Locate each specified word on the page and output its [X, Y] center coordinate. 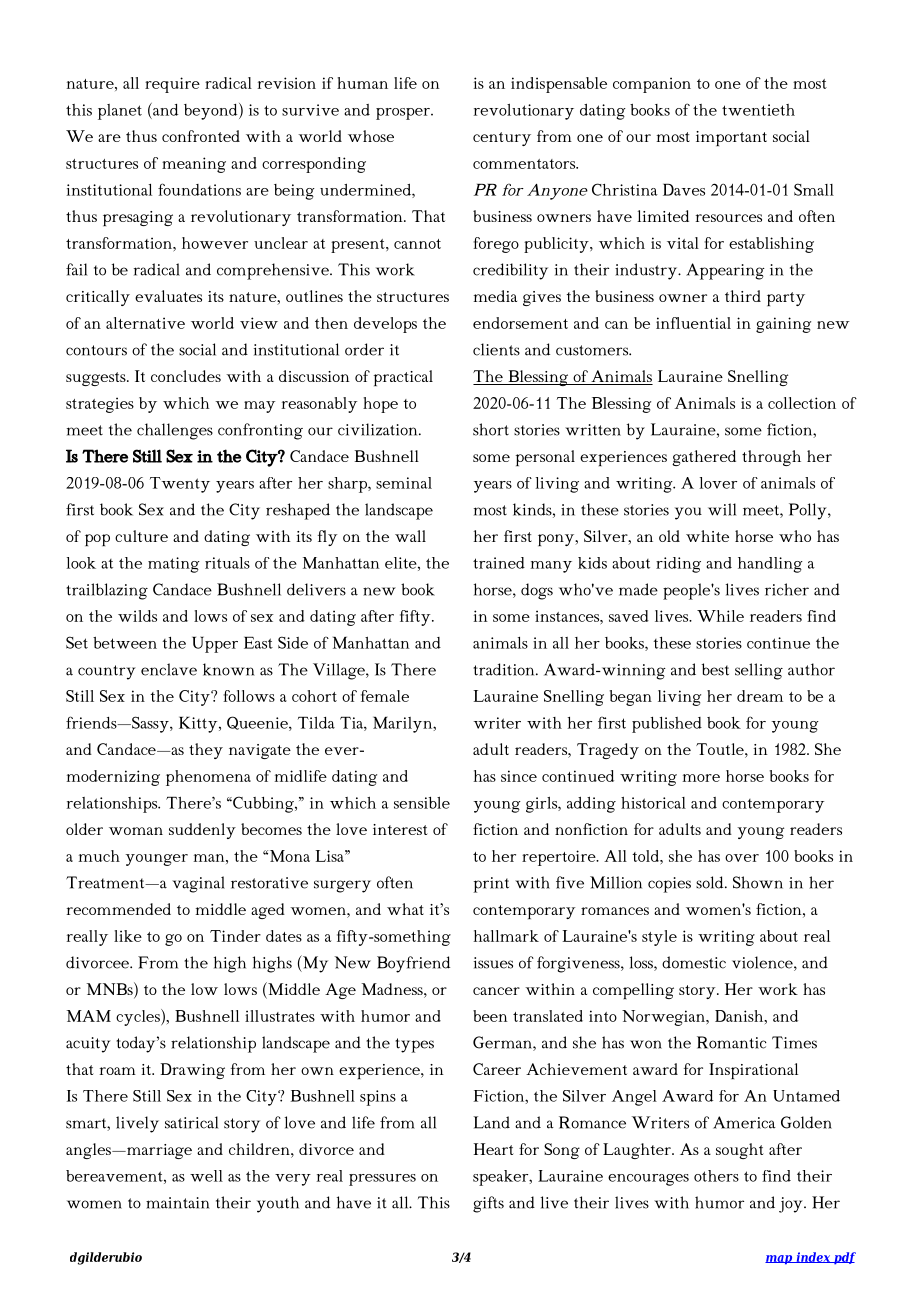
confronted [201, 136]
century [502, 139]
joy [792, 1205]
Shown [758, 882]
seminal [404, 483]
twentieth [758, 110]
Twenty [180, 485]
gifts [488, 1204]
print [491, 885]
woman [136, 831]
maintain [178, 1203]
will [722, 509]
